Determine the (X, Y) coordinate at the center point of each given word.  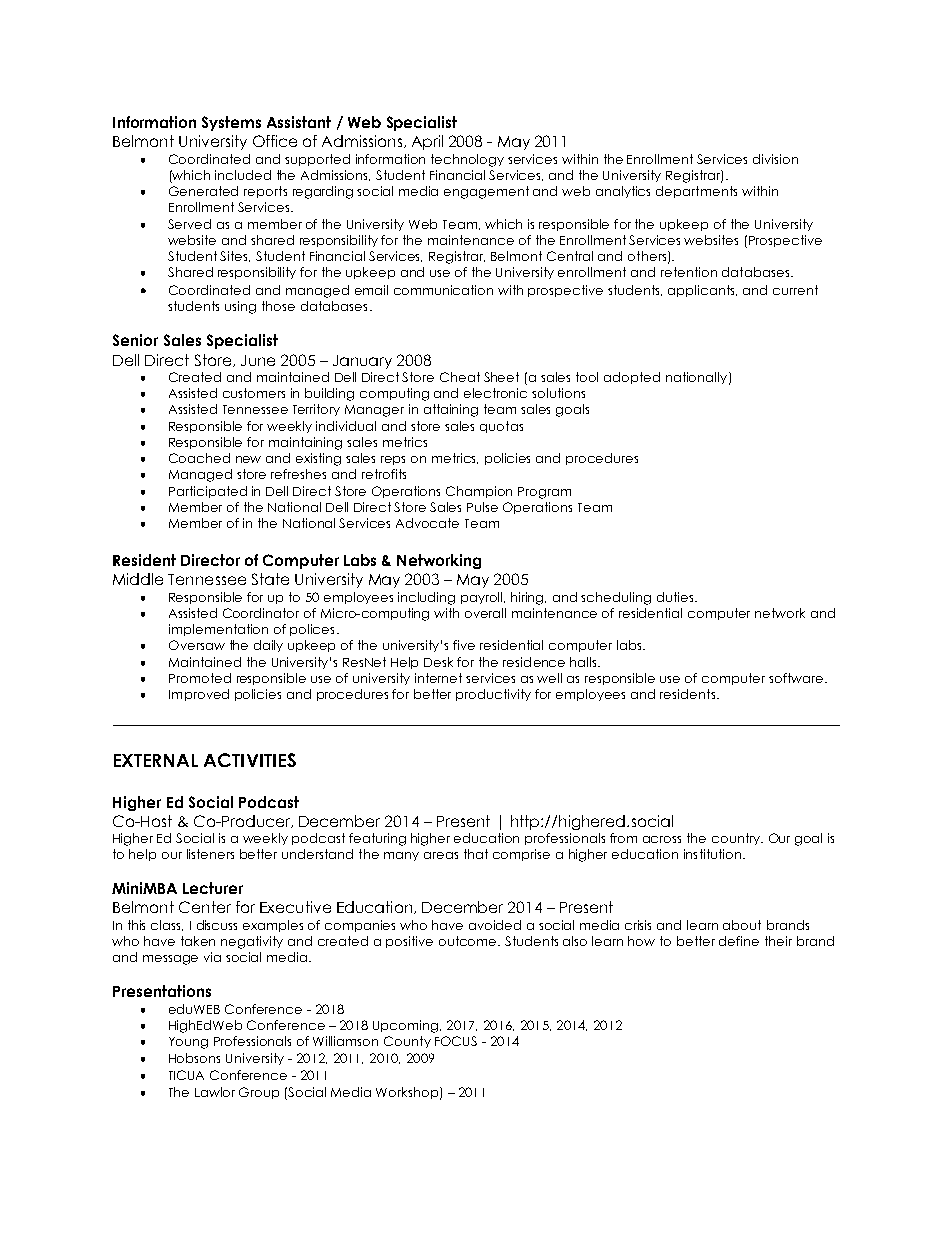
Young (188, 1043)
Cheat (460, 377)
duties (675, 597)
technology (467, 160)
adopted (632, 378)
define (739, 941)
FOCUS (456, 1041)
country (737, 839)
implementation (218, 630)
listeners (210, 854)
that (476, 854)
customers (254, 393)
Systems (231, 123)
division (775, 159)
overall (485, 613)
